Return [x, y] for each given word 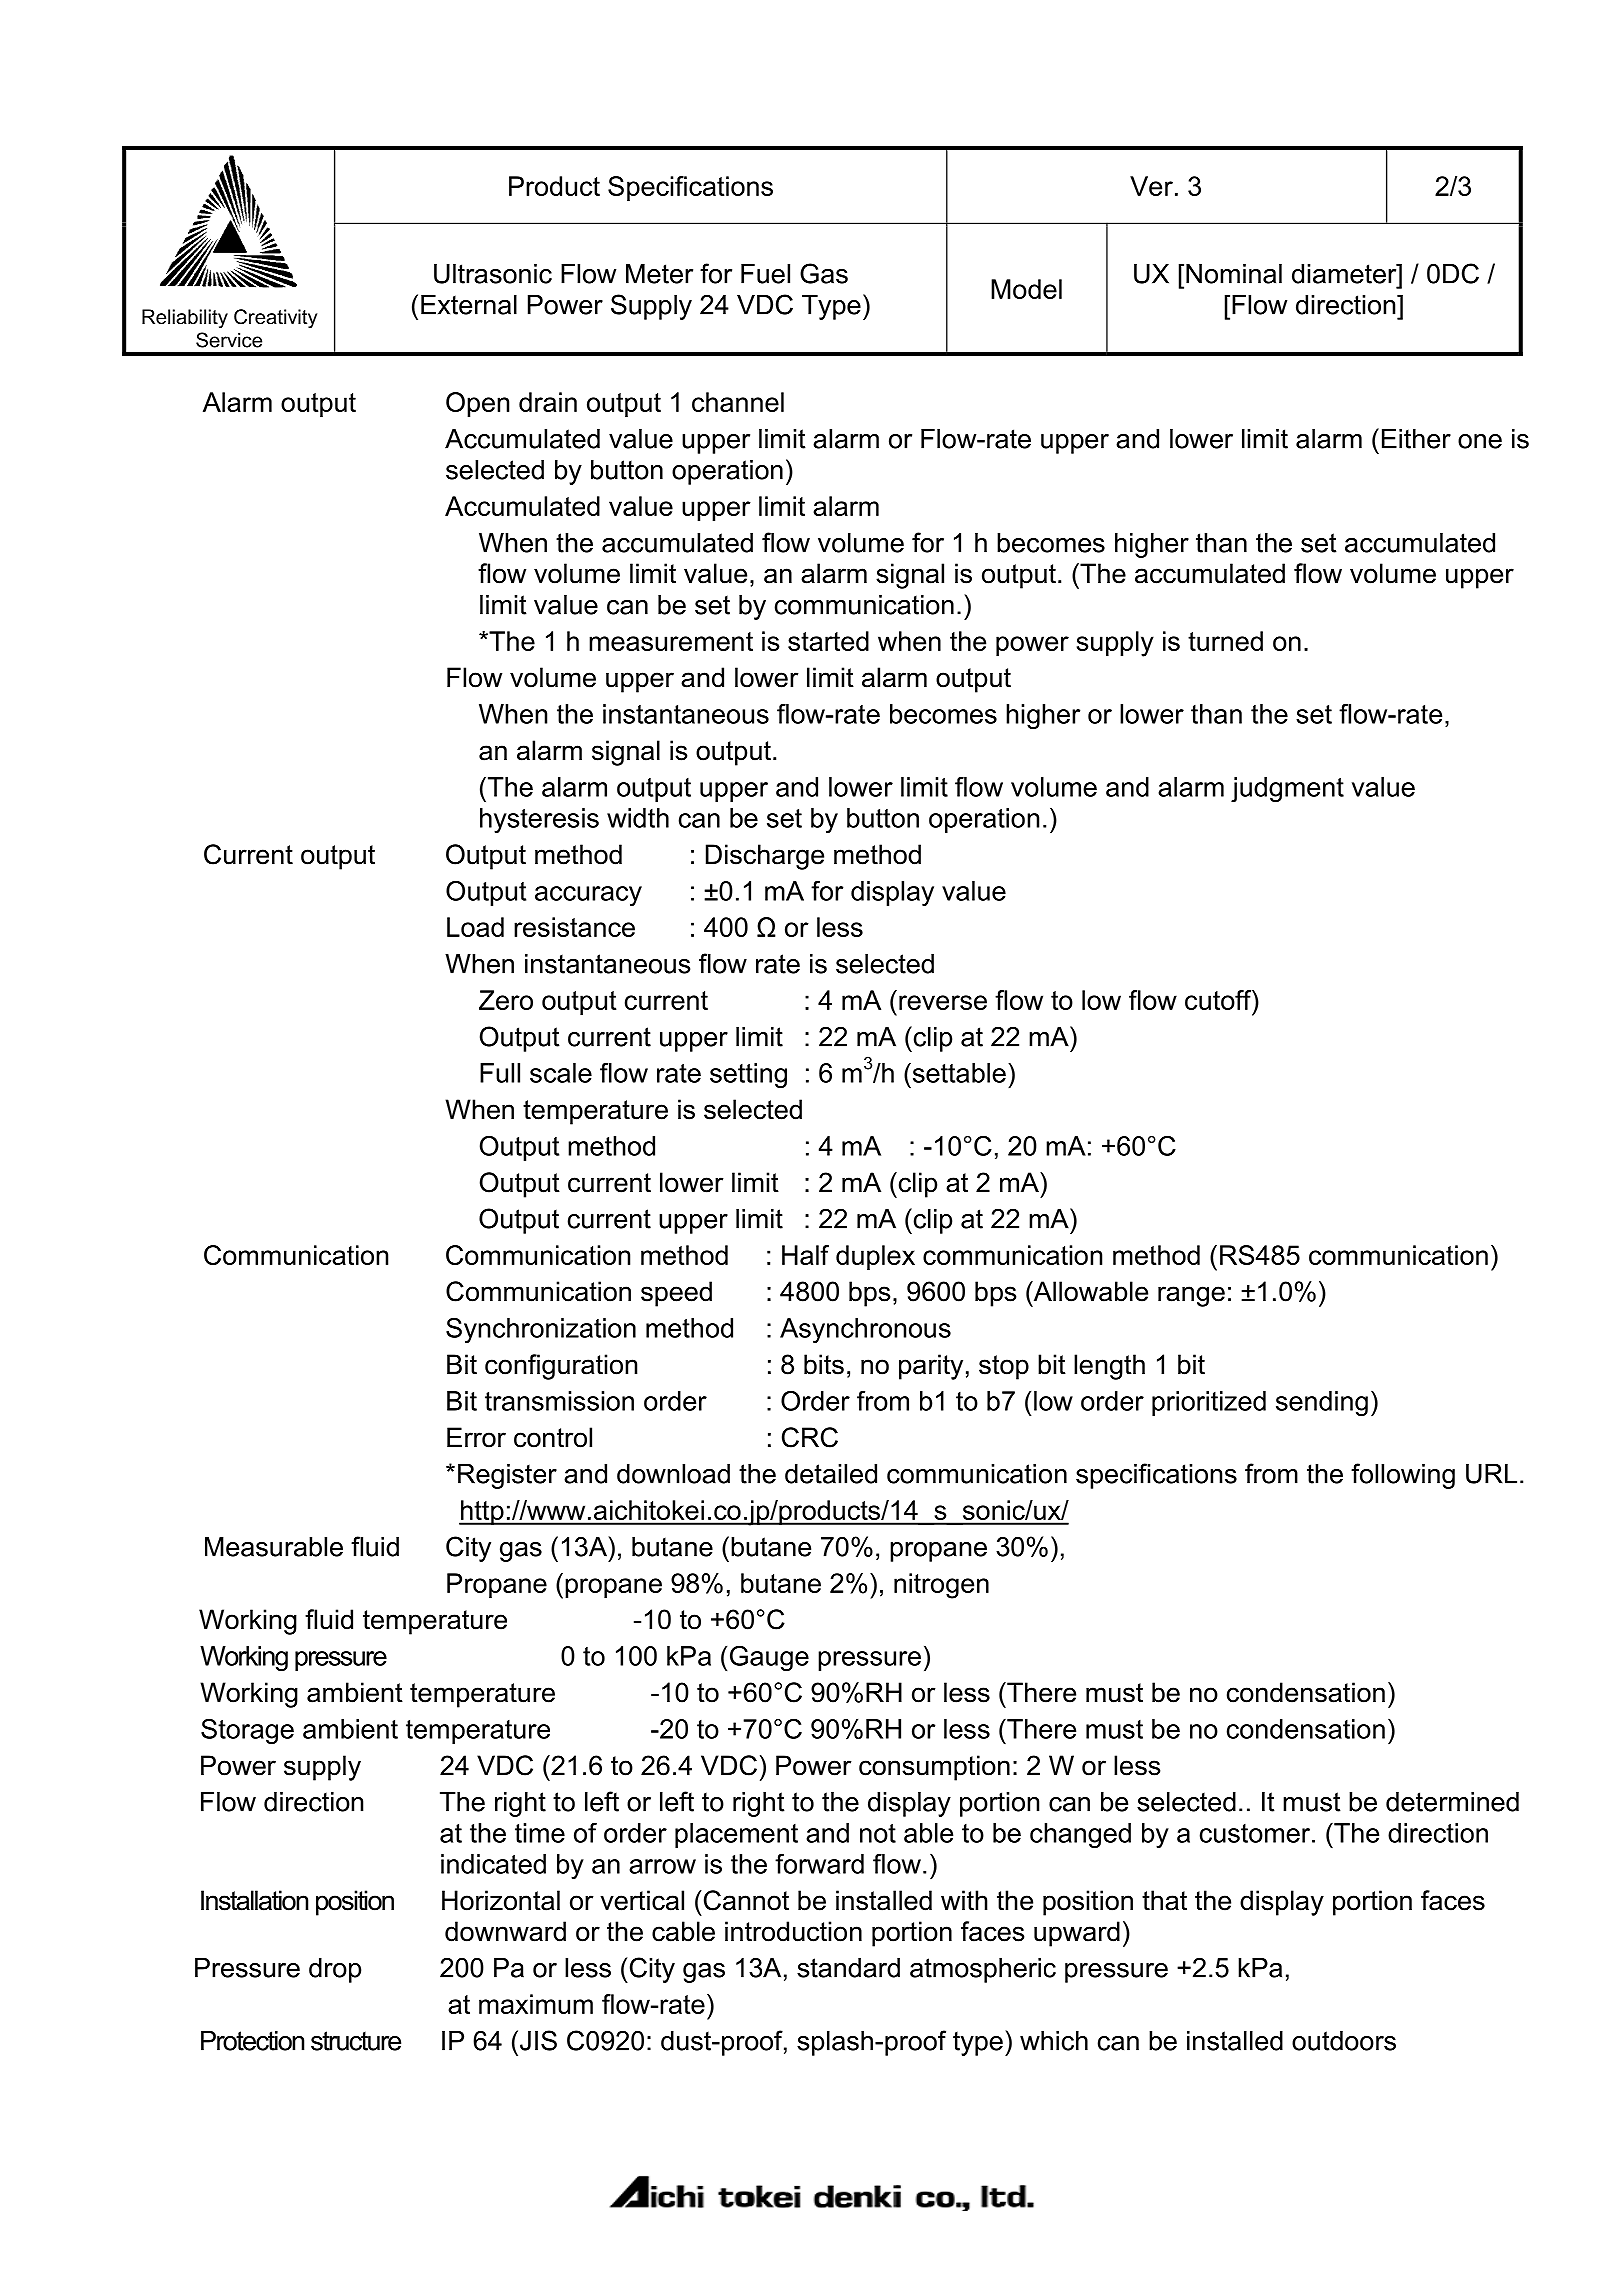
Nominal [1234, 274]
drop [335, 1970]
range [1191, 1296]
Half [805, 1255]
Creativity [275, 318]
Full [500, 1073]
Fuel [765, 274]
